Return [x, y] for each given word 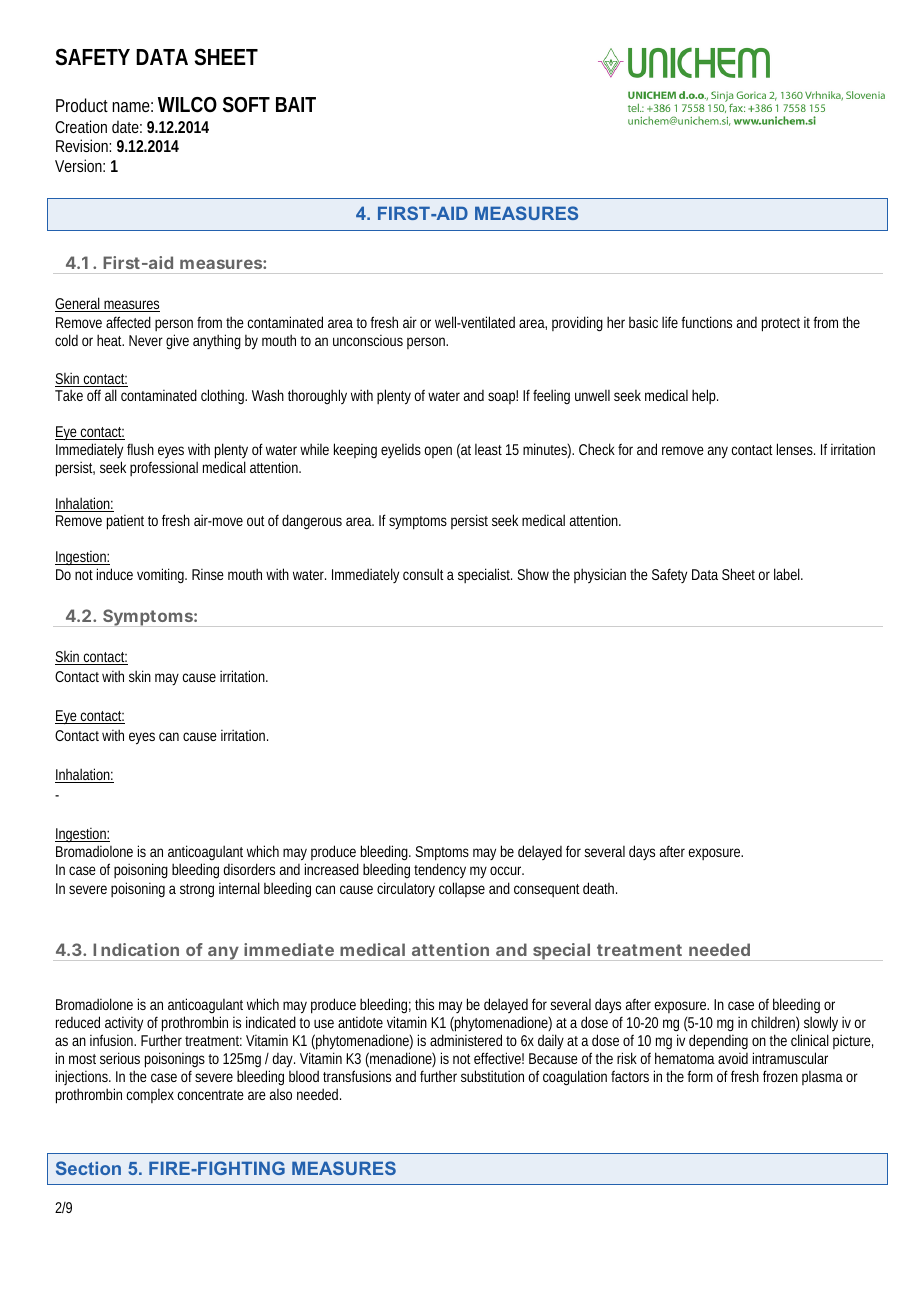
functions [706, 322]
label [788, 574]
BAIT [296, 104]
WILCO [187, 105]
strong [197, 890]
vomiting [162, 576]
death [600, 888]
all [111, 395]
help [705, 396]
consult [423, 574]
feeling [551, 396]
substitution [492, 1076]
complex [150, 1096]
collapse [462, 889]
